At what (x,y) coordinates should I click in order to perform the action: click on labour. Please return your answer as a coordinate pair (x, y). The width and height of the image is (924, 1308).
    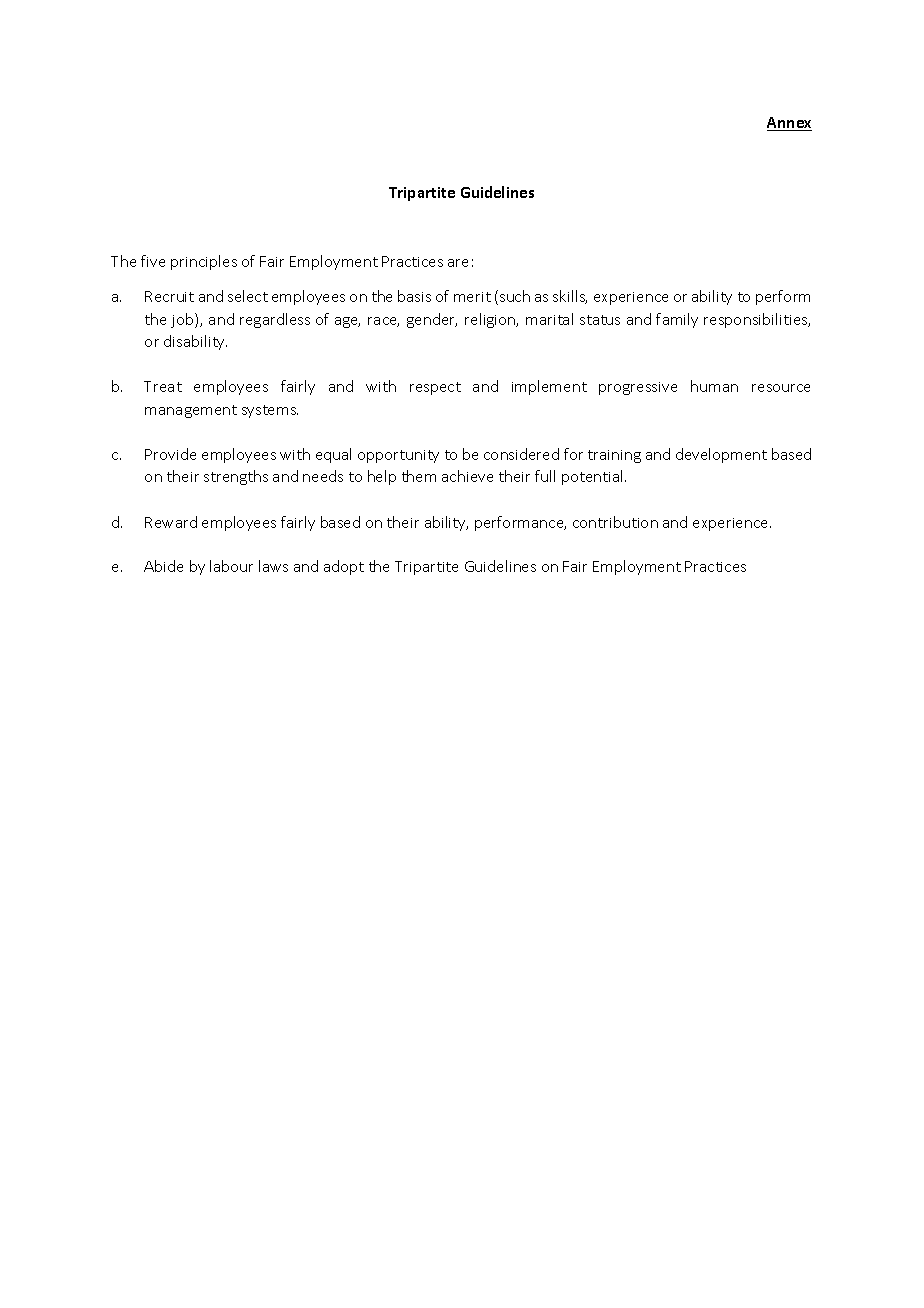
    Looking at the image, I should click on (231, 566).
